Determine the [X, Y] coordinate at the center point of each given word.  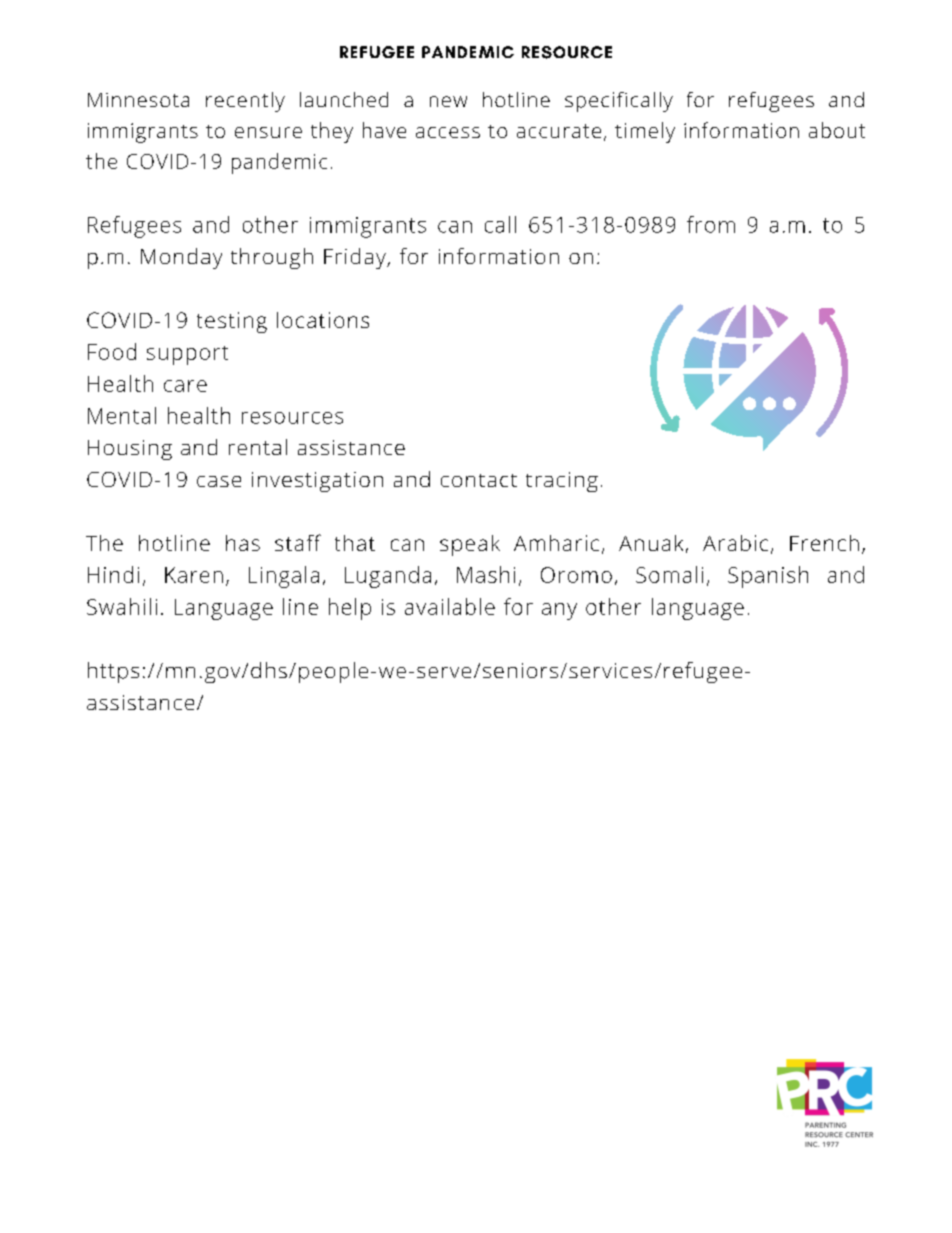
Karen [194, 575]
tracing [562, 482]
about [837, 130]
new [448, 101]
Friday [356, 258]
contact [479, 480]
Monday [181, 258]
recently [245, 102]
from [711, 224]
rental [258, 447]
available [450, 606]
